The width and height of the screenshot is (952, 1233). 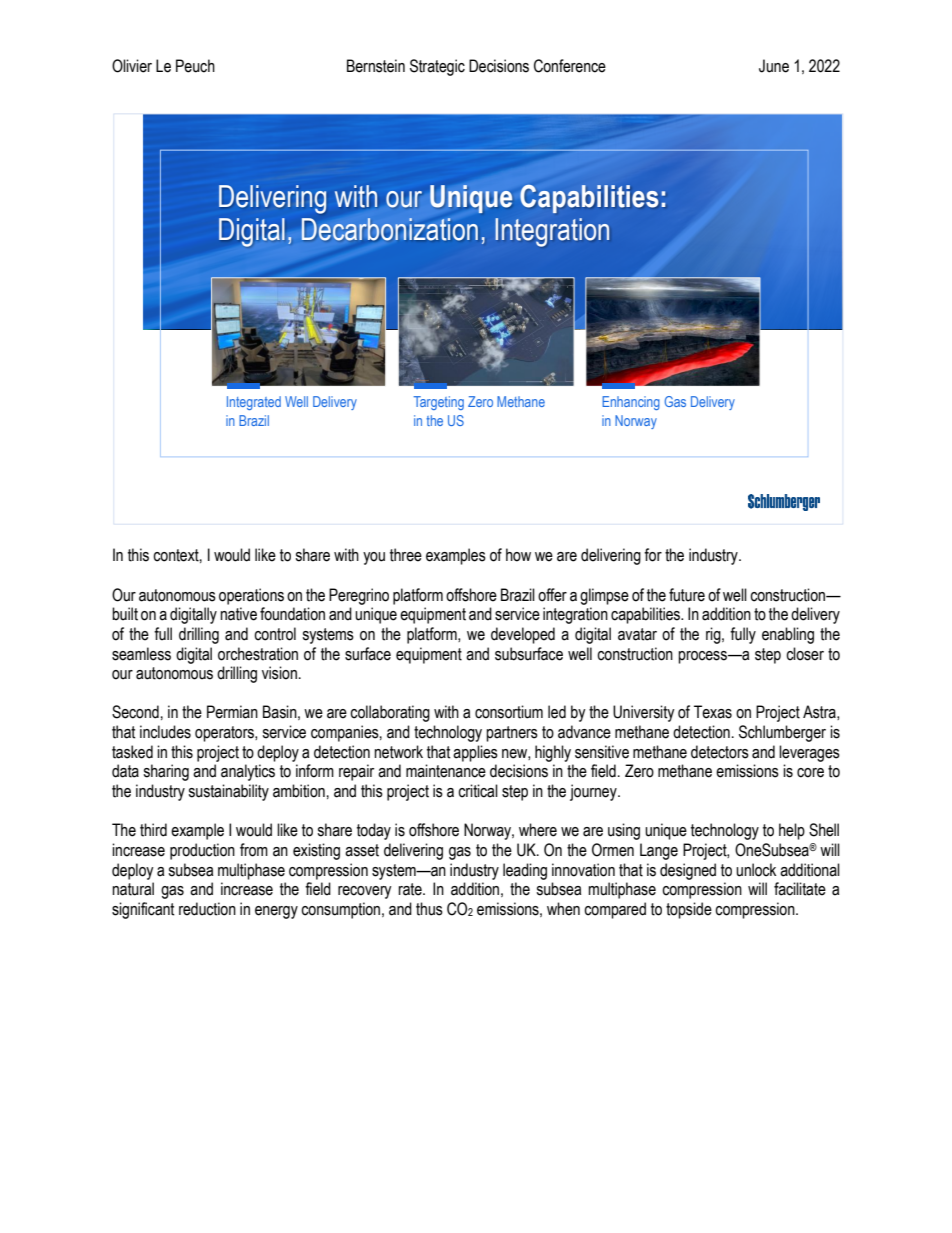 I want to click on Conference, so click(x=570, y=66).
